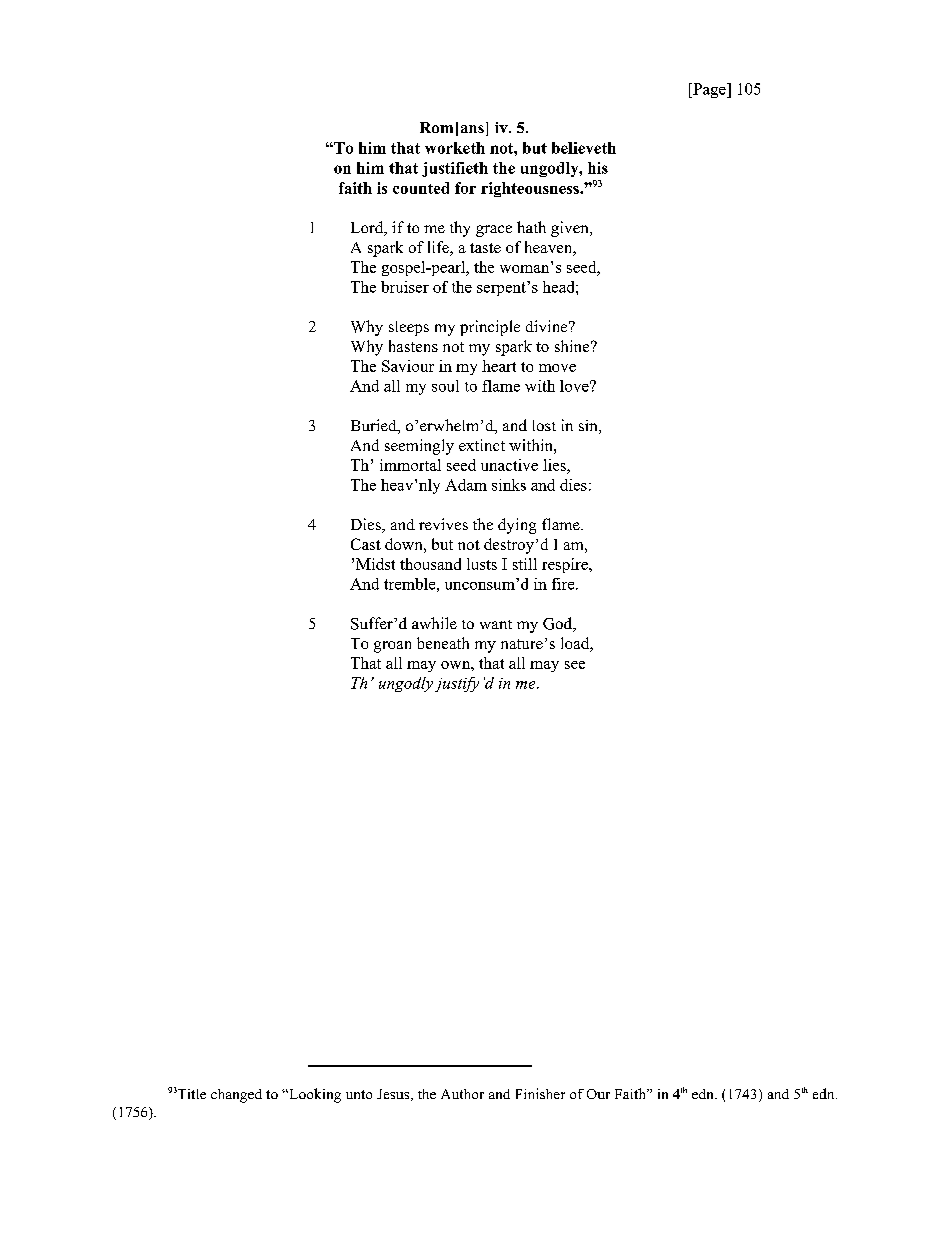  I want to click on fire, so click(564, 584).
